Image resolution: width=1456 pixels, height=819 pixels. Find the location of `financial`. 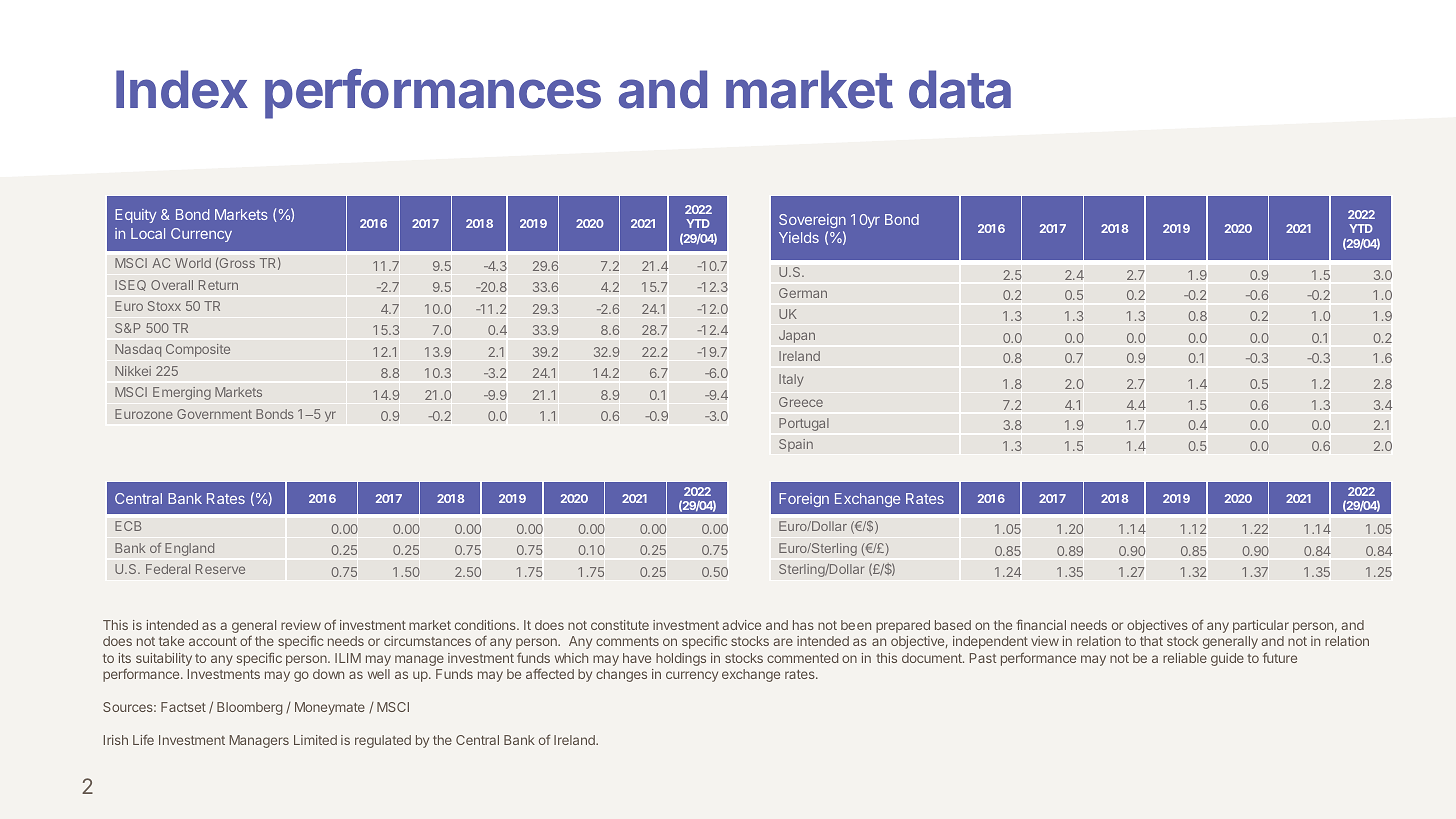

financial is located at coordinates (1041, 624).
